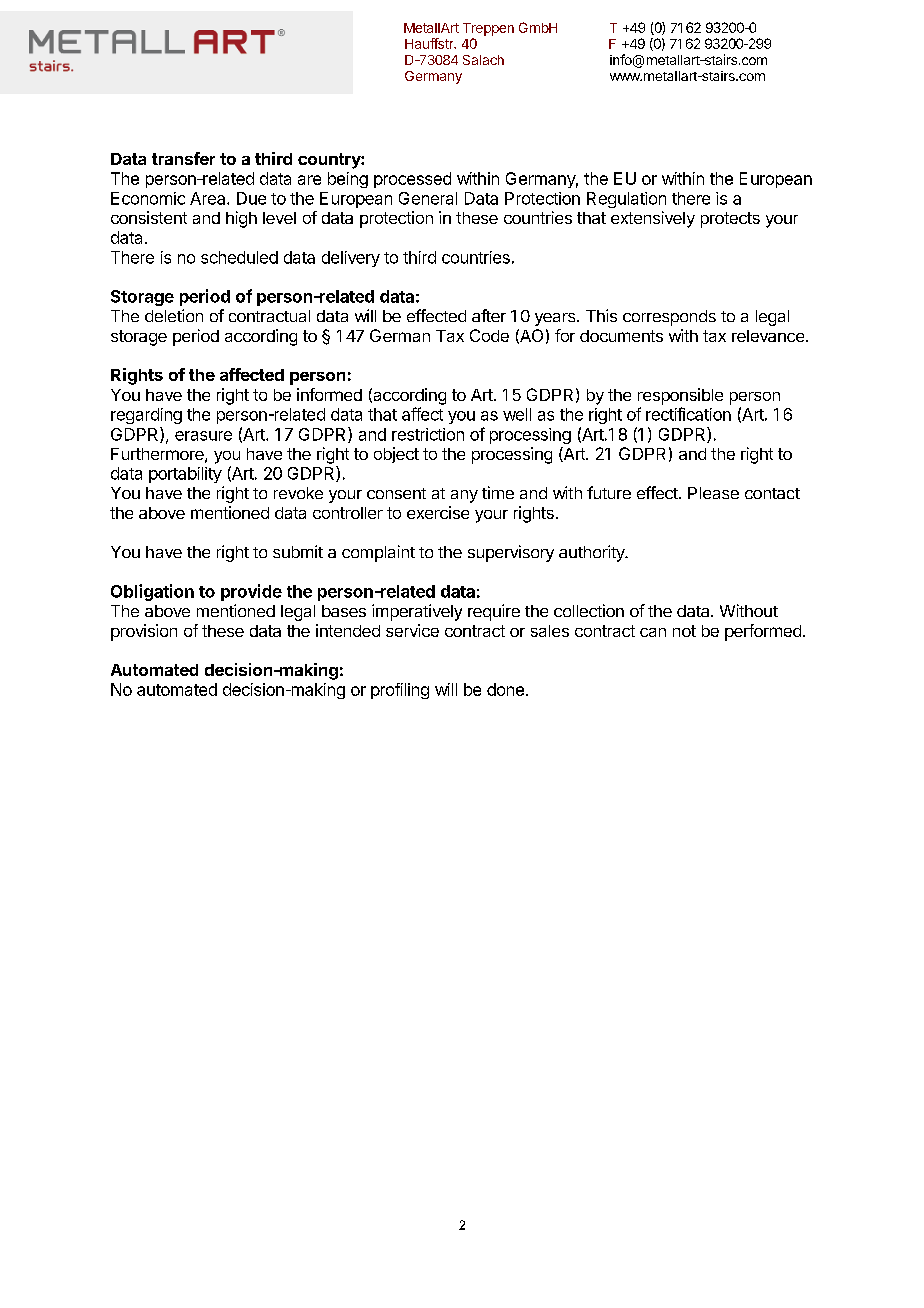  Describe the element at coordinates (684, 631) in the image. I see `not` at that location.
